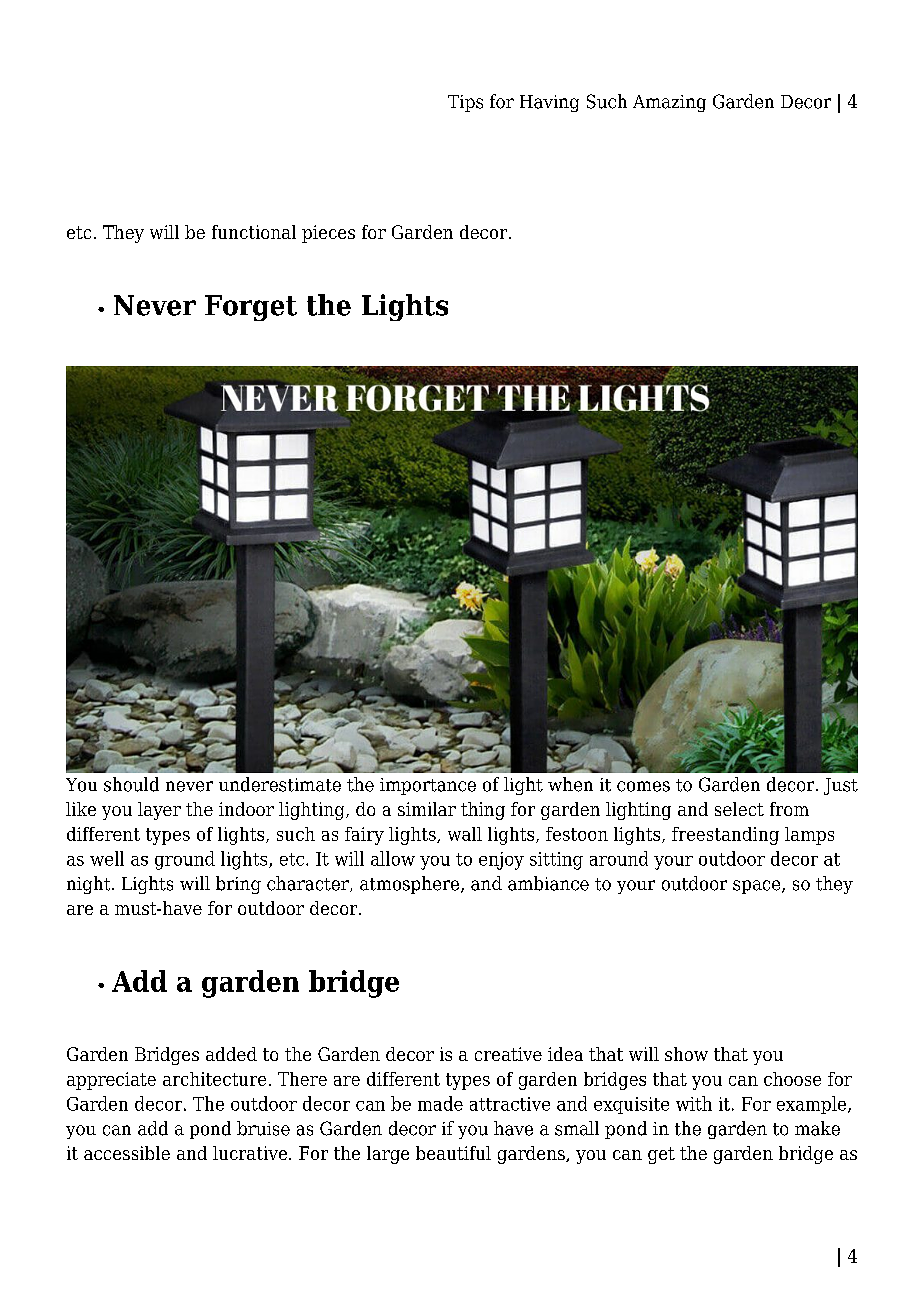  I want to click on Amazing, so click(669, 103).
